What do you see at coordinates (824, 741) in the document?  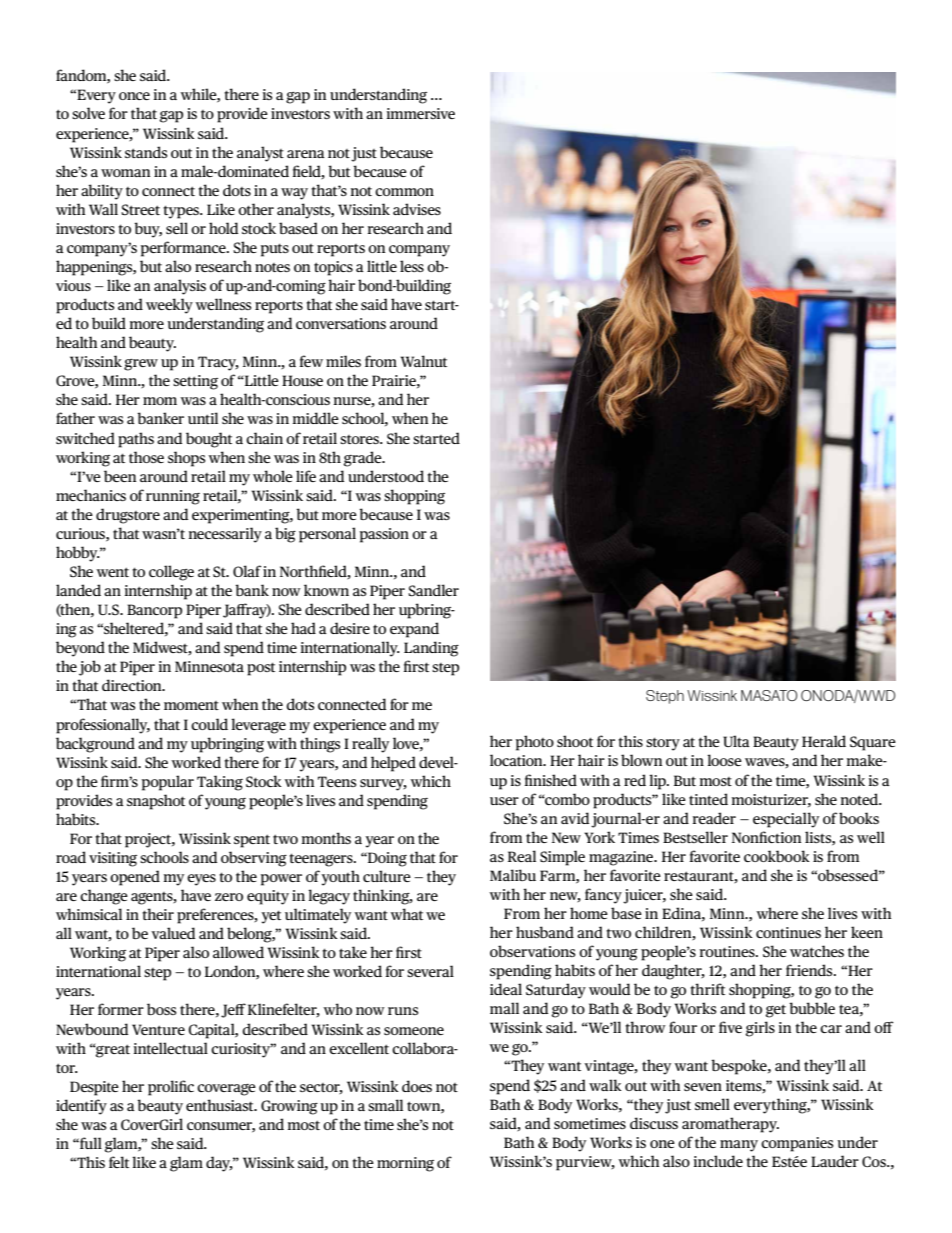 I see `Herald` at bounding box center [824, 741].
